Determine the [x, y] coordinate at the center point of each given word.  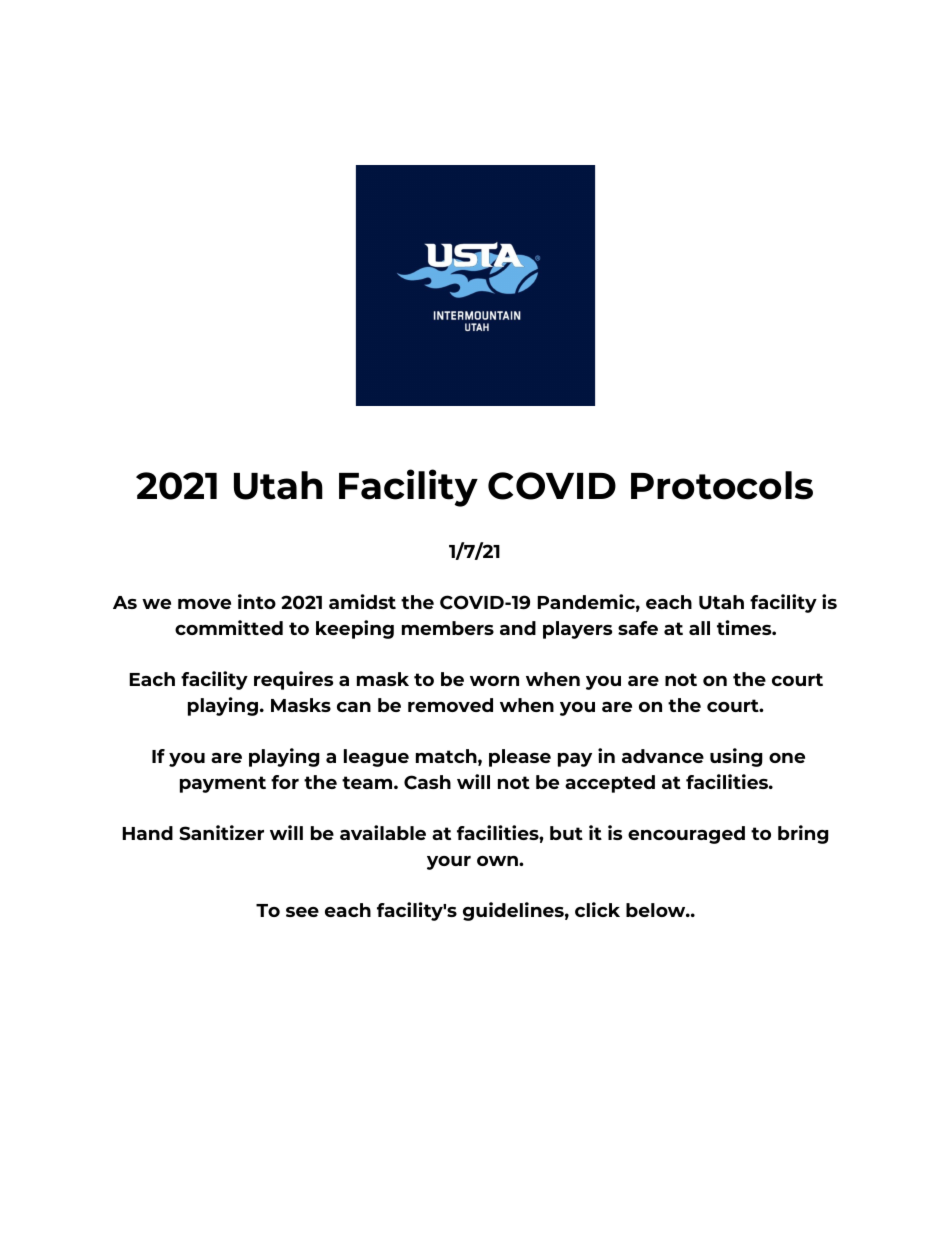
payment [223, 784]
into [257, 601]
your [449, 863]
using [736, 757]
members [448, 628]
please [520, 758]
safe [638, 628]
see [302, 912]
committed [229, 627]
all [699, 628]
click [597, 909]
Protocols [722, 485]
